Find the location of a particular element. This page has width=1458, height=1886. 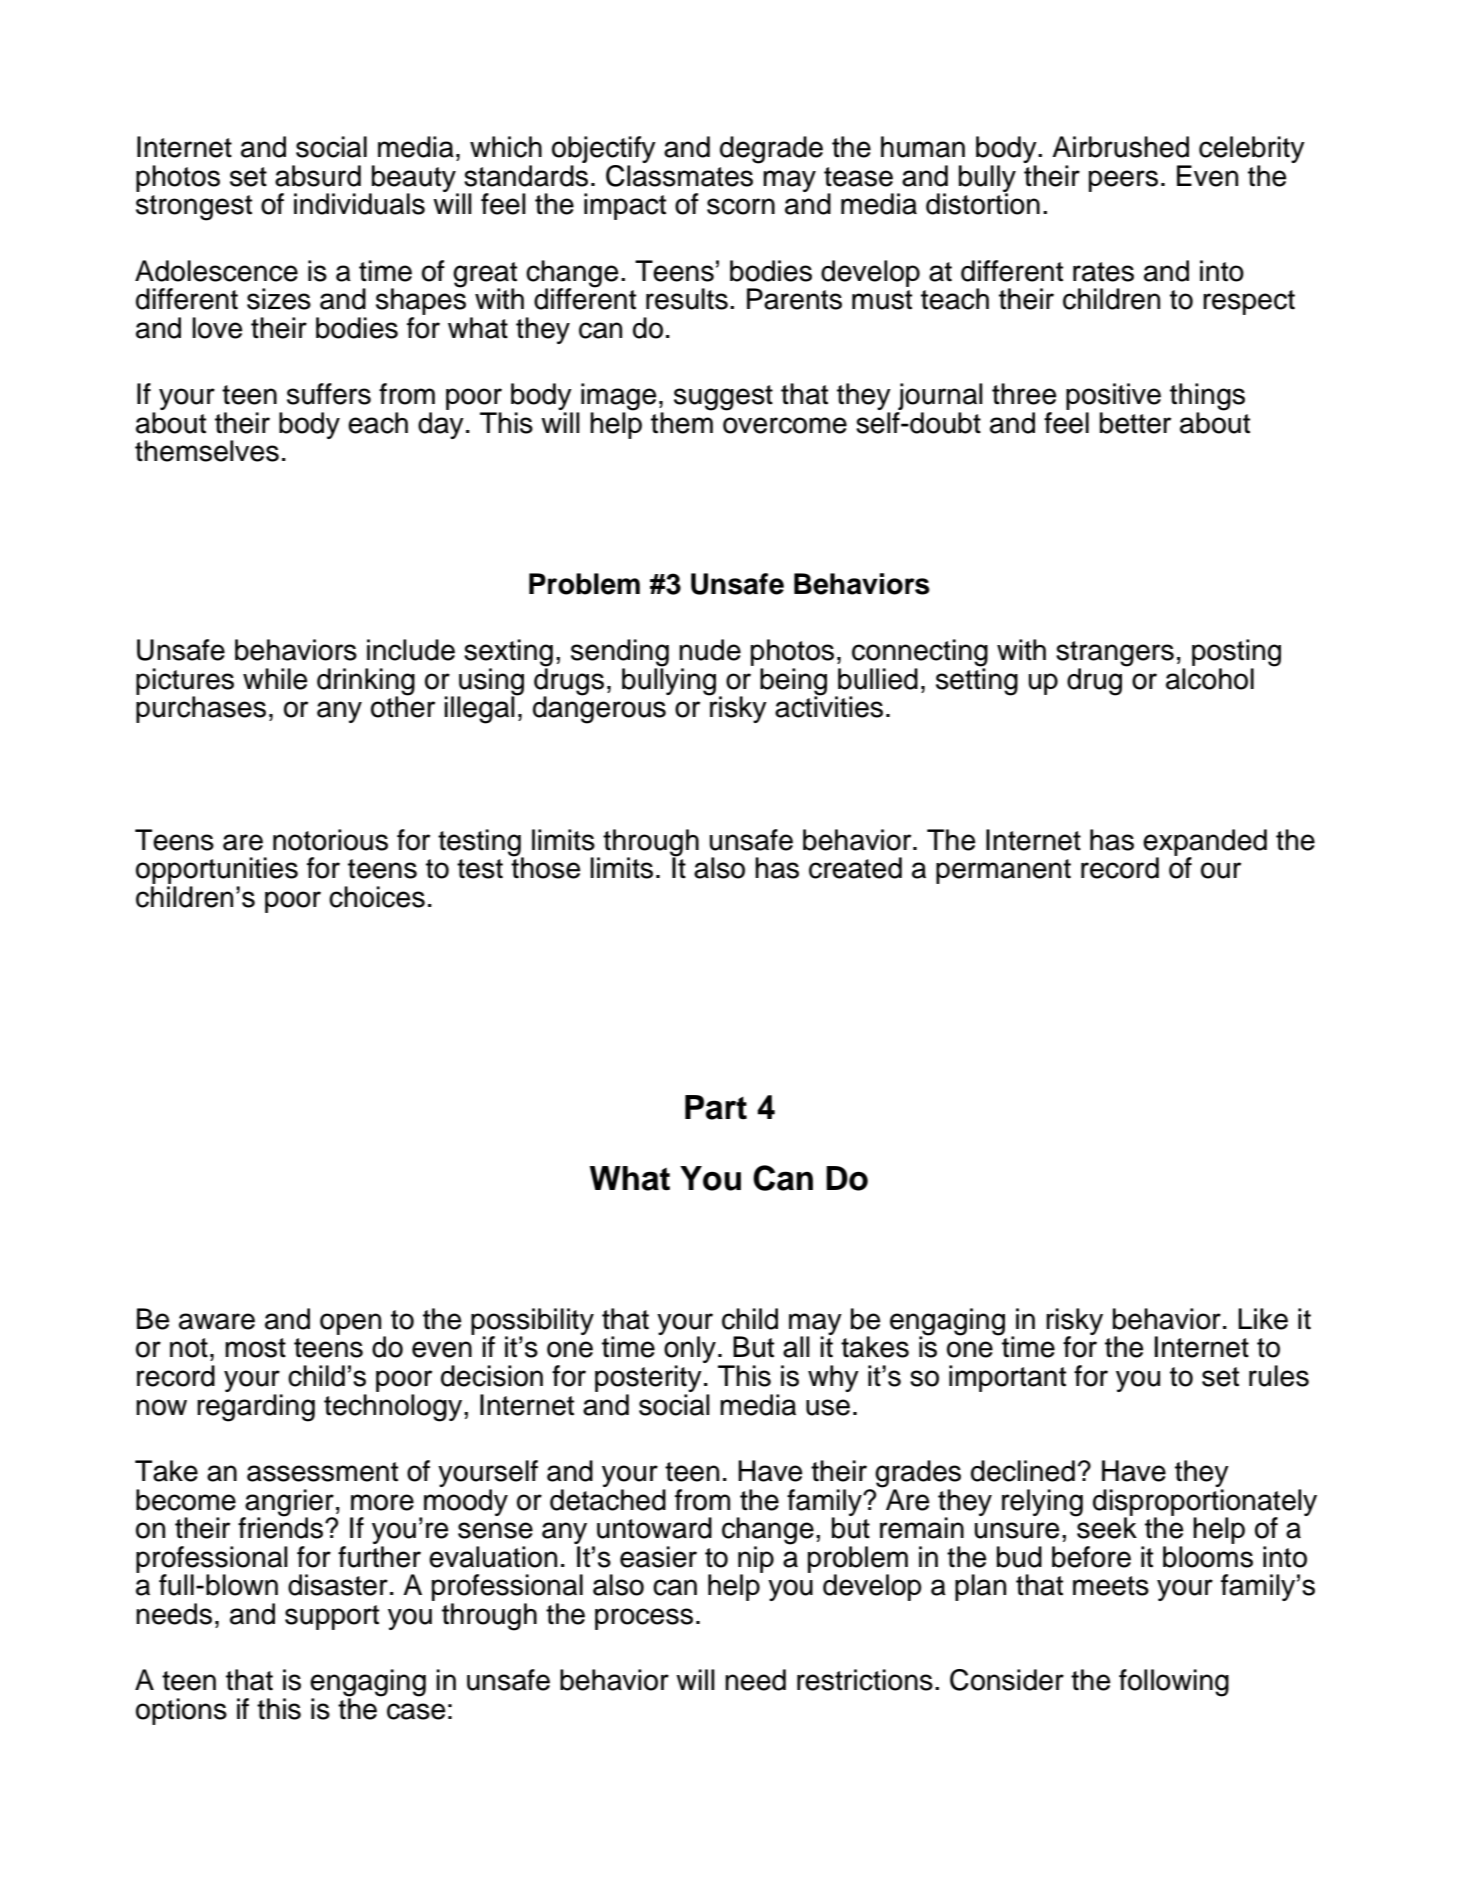

expanded is located at coordinates (1205, 843).
